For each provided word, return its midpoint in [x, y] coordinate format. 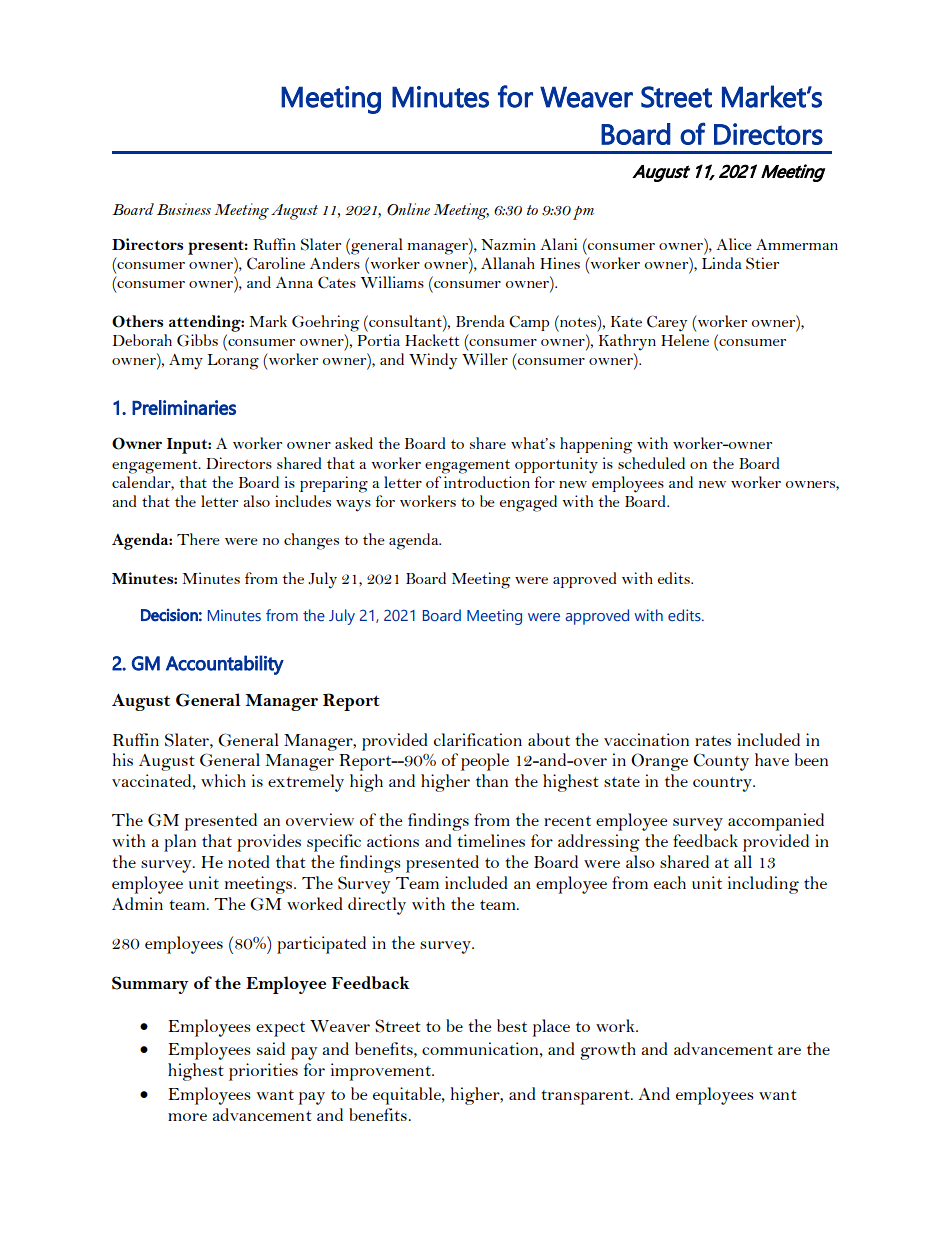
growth [608, 1051]
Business [184, 209]
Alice [734, 244]
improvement [382, 1072]
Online [408, 209]
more [187, 1117]
